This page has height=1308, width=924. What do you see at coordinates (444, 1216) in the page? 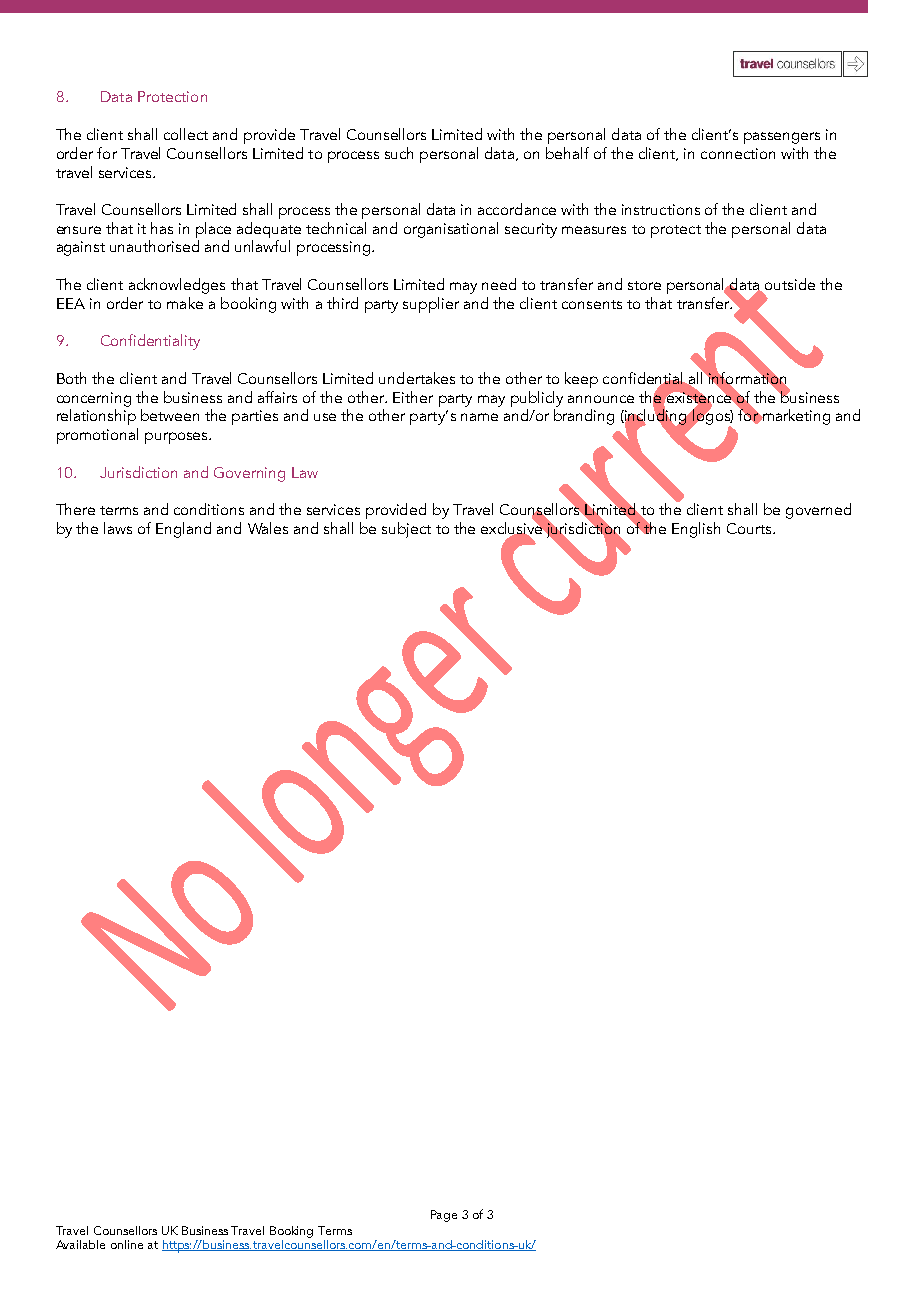
I see `Page` at bounding box center [444, 1216].
